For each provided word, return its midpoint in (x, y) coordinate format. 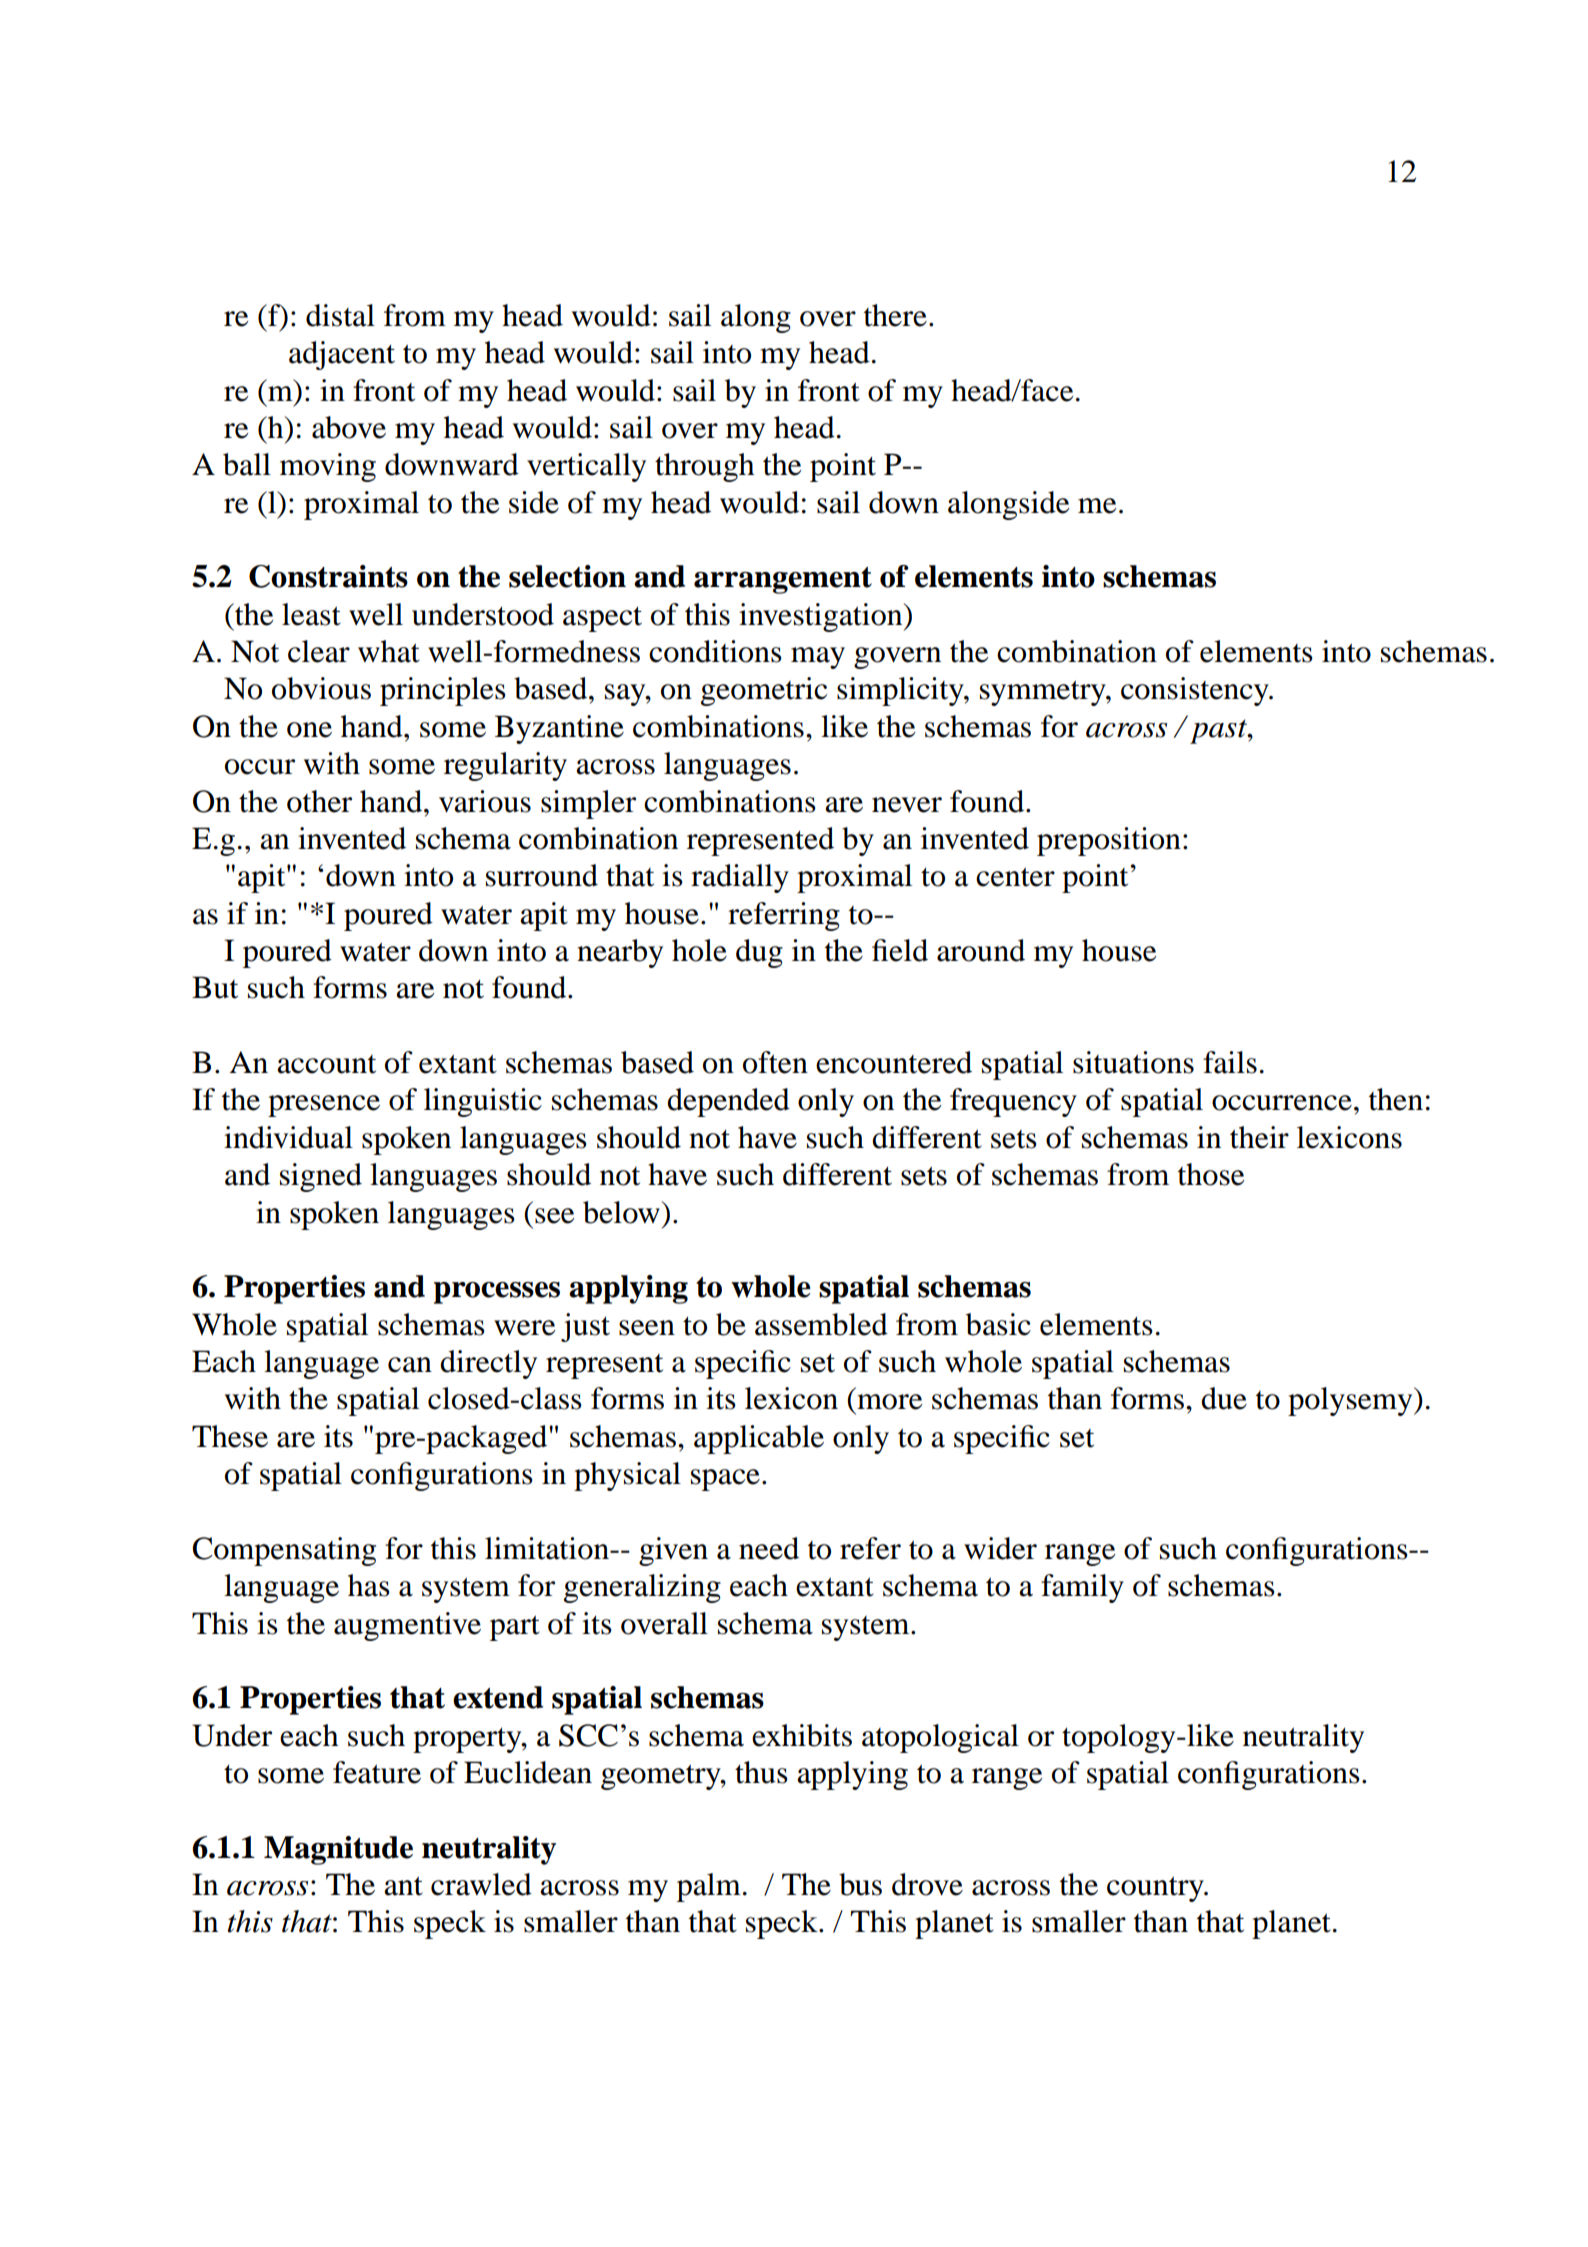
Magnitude (338, 1850)
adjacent (342, 355)
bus (860, 1884)
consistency (1196, 691)
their (1259, 1137)
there (895, 315)
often (775, 1062)
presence (324, 1106)
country (1156, 1889)
